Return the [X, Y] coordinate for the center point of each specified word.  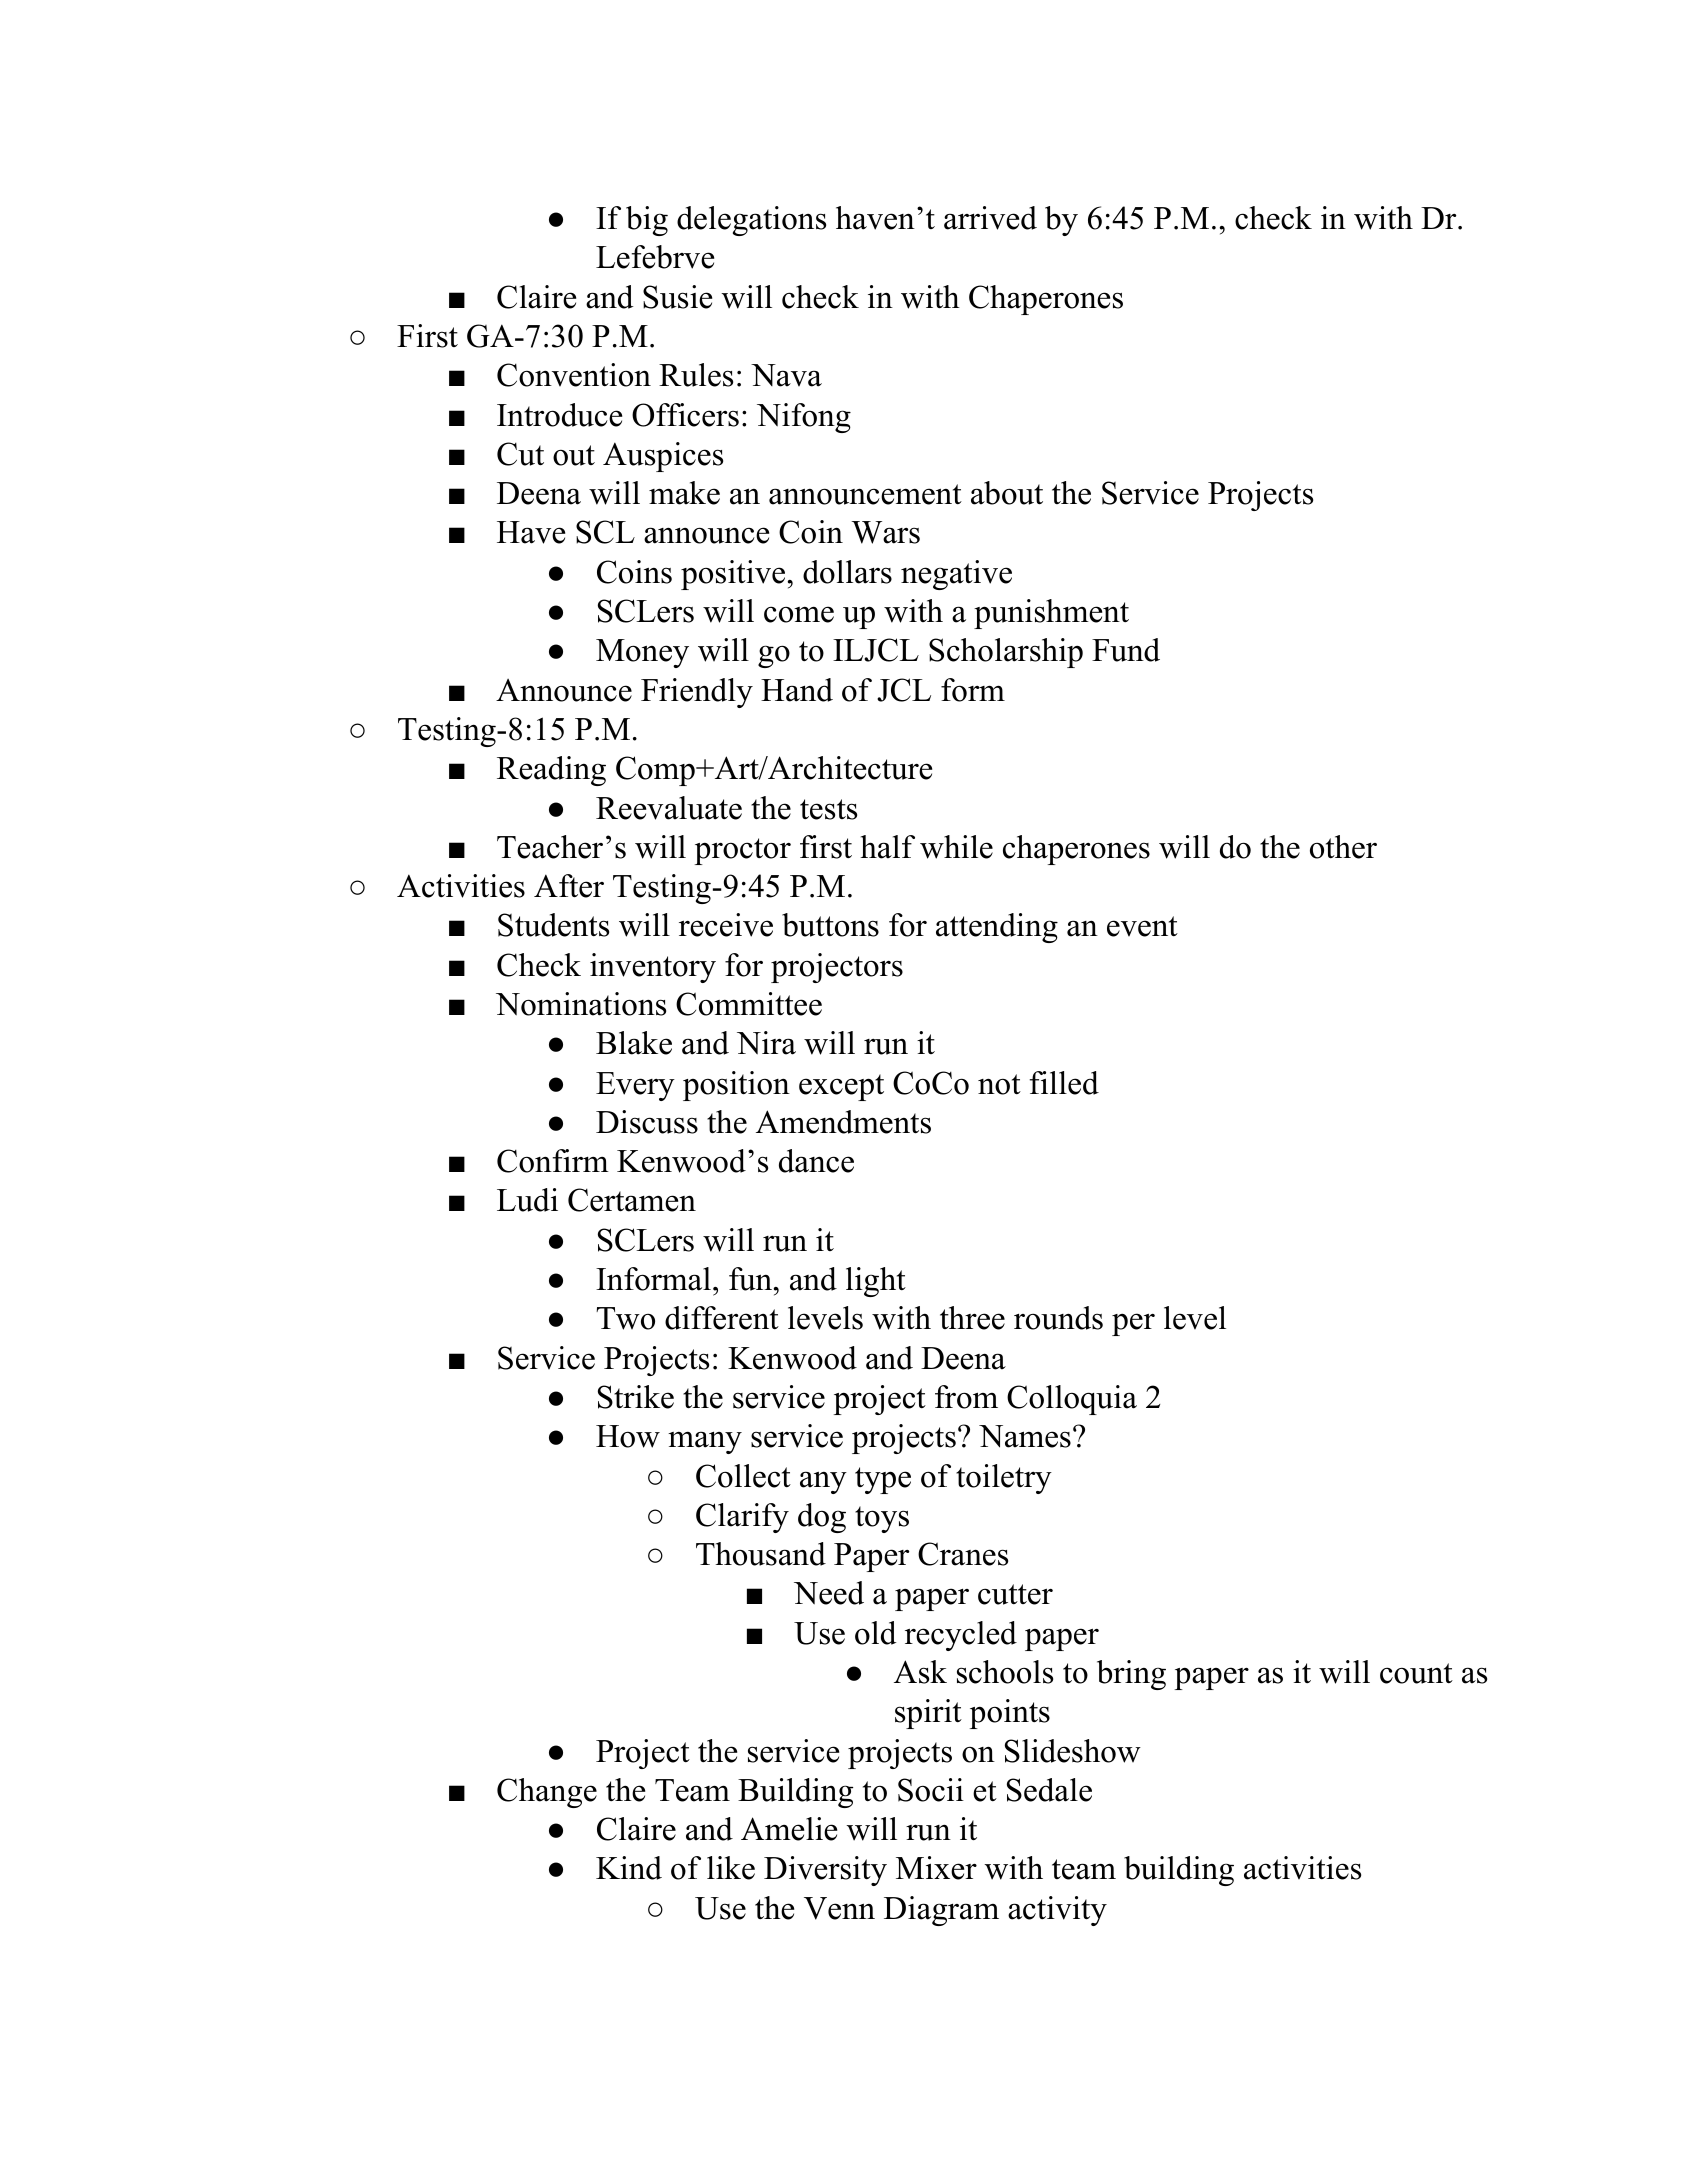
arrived [990, 218]
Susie [677, 297]
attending [997, 928]
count [1416, 1673]
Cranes [963, 1554]
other [1343, 847]
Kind [629, 1868]
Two [625, 1318]
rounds [1058, 1318]
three [972, 1318]
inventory [653, 968]
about [1007, 493]
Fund [1126, 650]
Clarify [742, 1518]
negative [956, 575]
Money [642, 653]
